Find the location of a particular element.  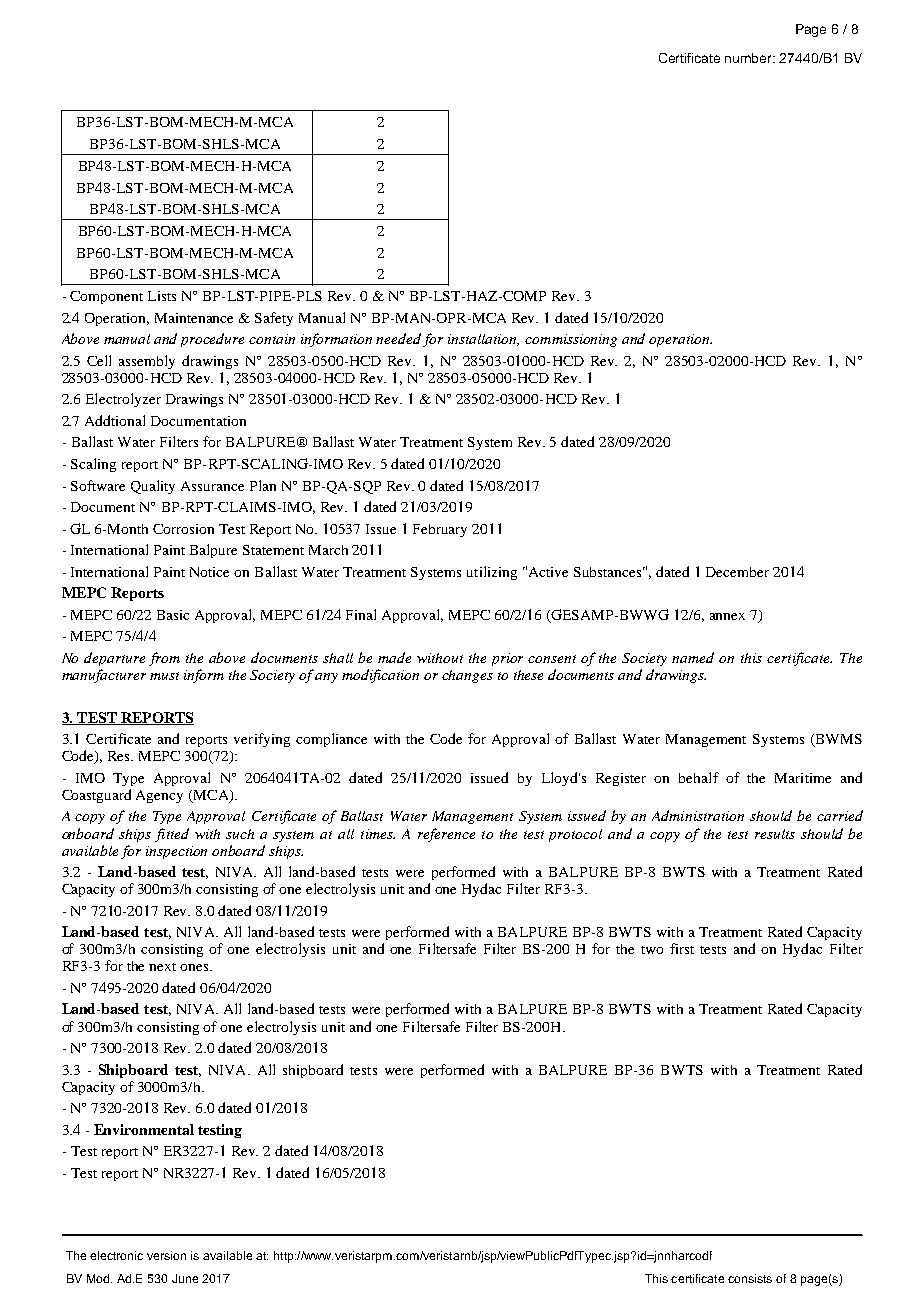

version is located at coordinates (166, 1255).
